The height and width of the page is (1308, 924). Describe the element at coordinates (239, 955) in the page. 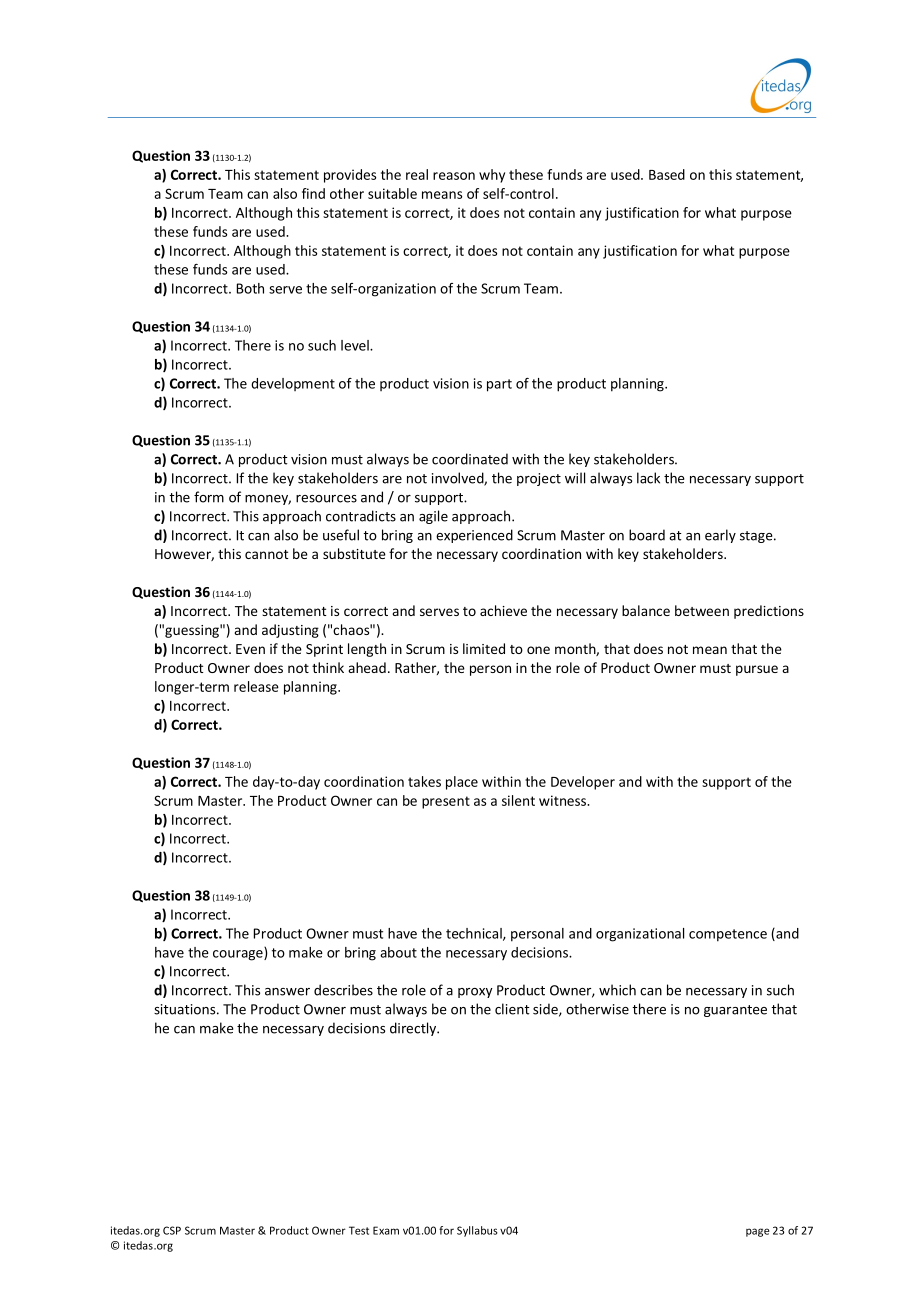

I see `courage` at that location.
